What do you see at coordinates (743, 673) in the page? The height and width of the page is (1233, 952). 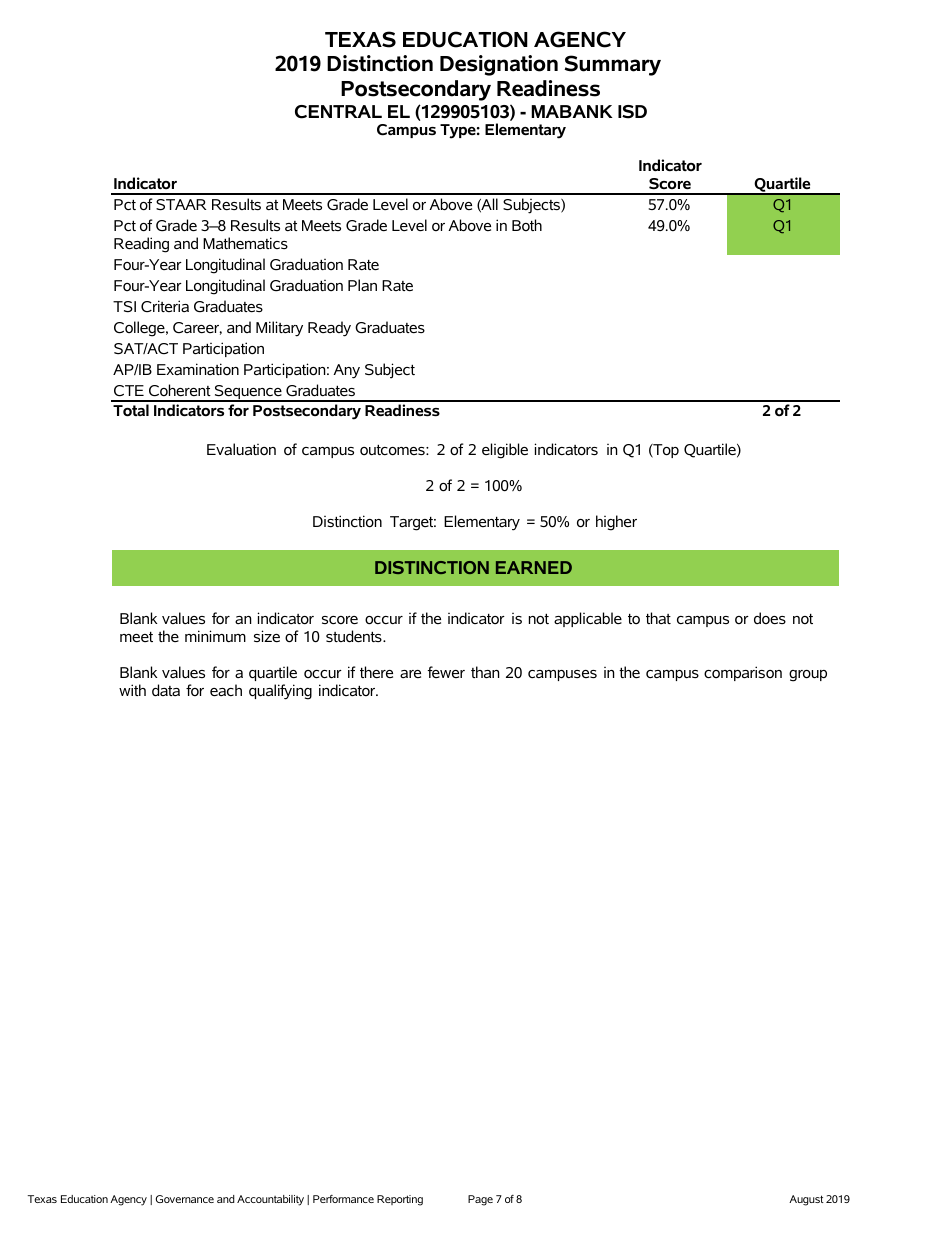 I see `comparison` at bounding box center [743, 673].
